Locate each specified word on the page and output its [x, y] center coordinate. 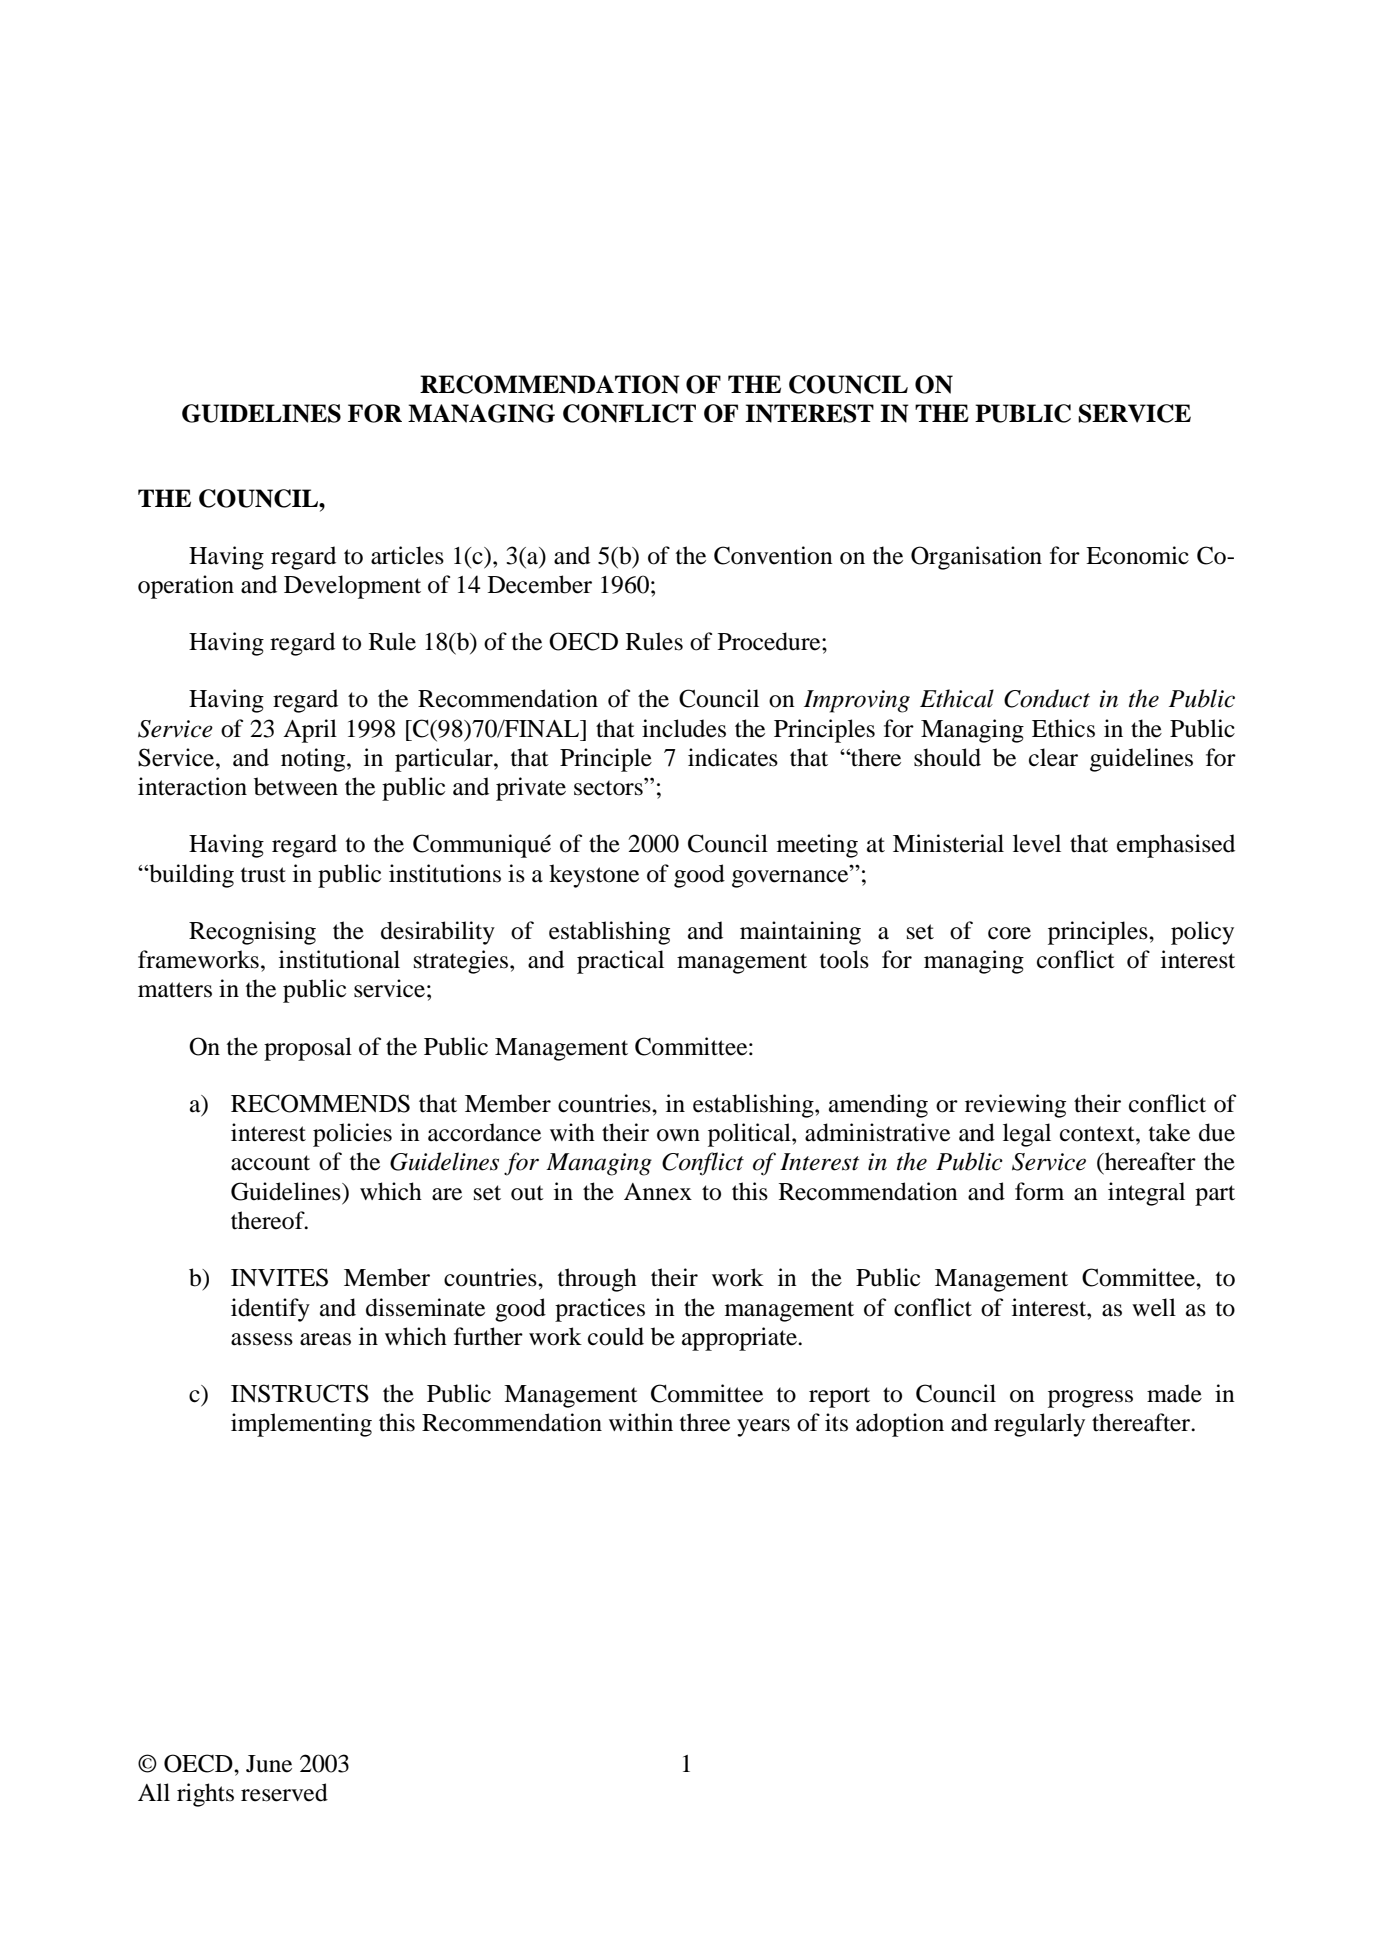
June [269, 1764]
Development [352, 587]
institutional [339, 959]
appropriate [740, 1339]
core [1009, 933]
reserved [284, 1792]
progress [1090, 1399]
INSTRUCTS [300, 1393]
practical [620, 962]
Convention [773, 555]
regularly [1039, 1425]
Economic [1137, 555]
